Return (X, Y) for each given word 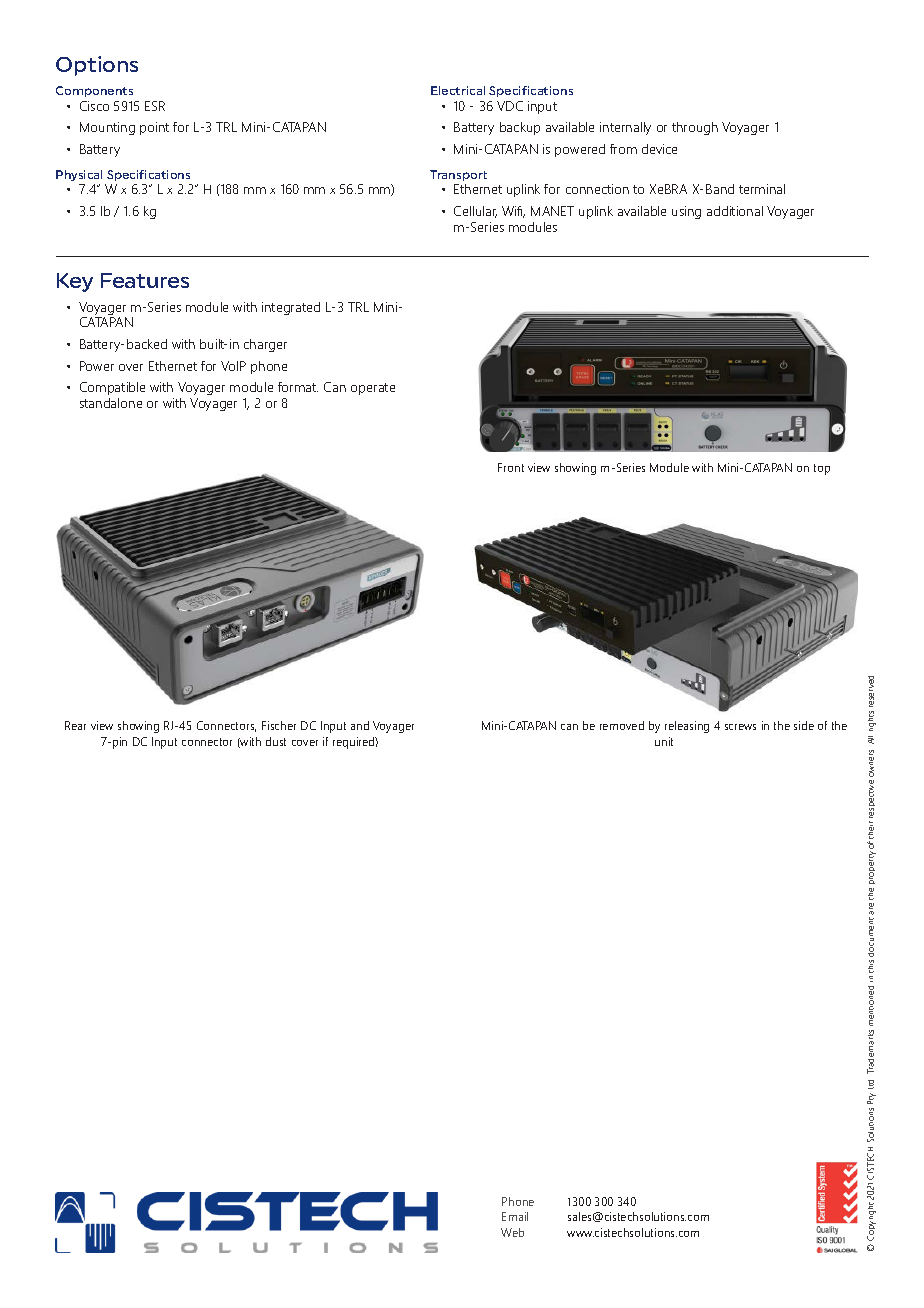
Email (515, 1216)
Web (512, 1232)
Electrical (458, 90)
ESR (155, 106)
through (695, 128)
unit (664, 741)
